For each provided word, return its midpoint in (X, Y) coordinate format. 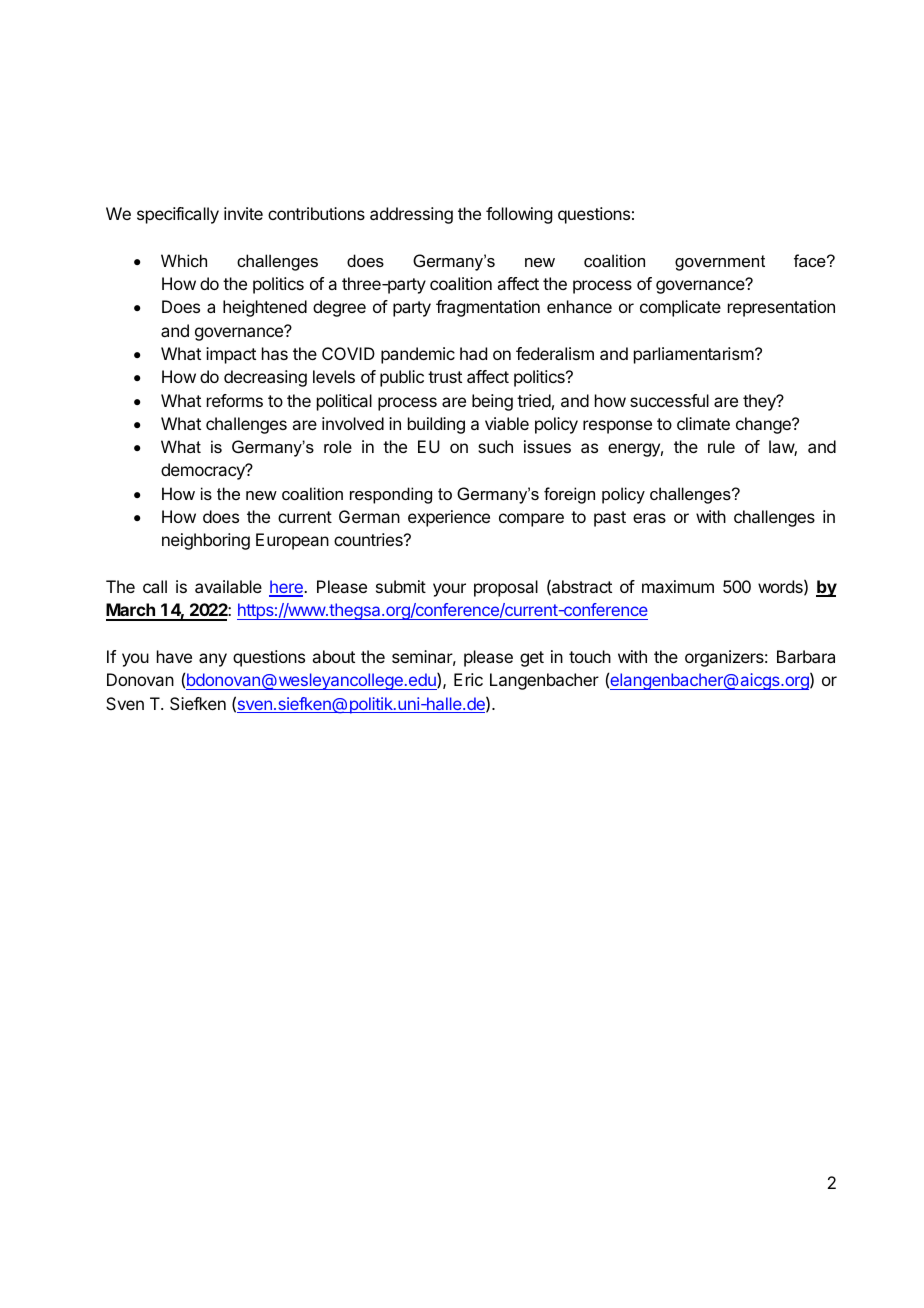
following (519, 215)
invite (243, 213)
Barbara (806, 656)
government (720, 263)
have (174, 656)
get (532, 659)
